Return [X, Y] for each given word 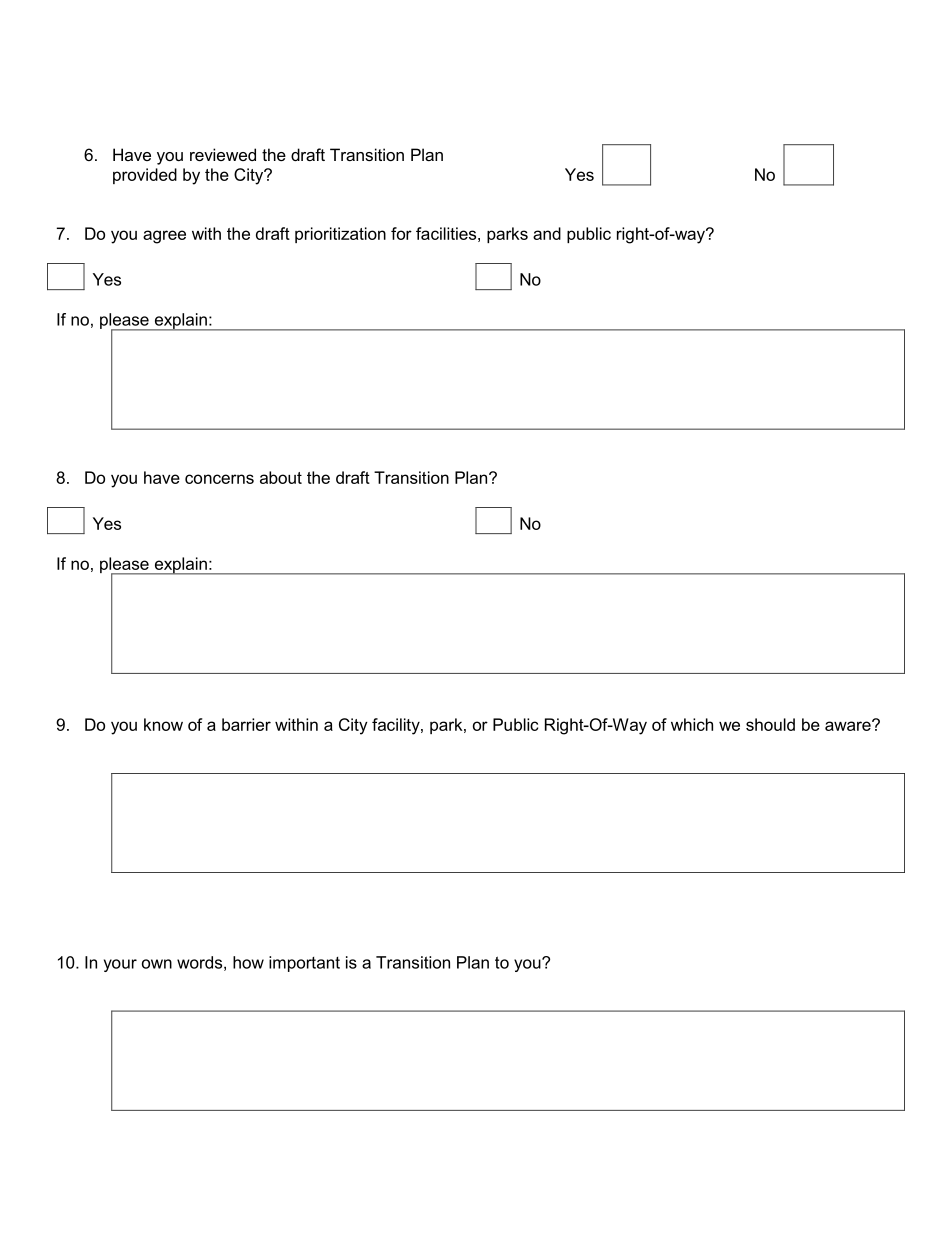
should [770, 724]
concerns [219, 479]
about [281, 477]
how [248, 962]
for [401, 233]
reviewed [223, 154]
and [547, 233]
